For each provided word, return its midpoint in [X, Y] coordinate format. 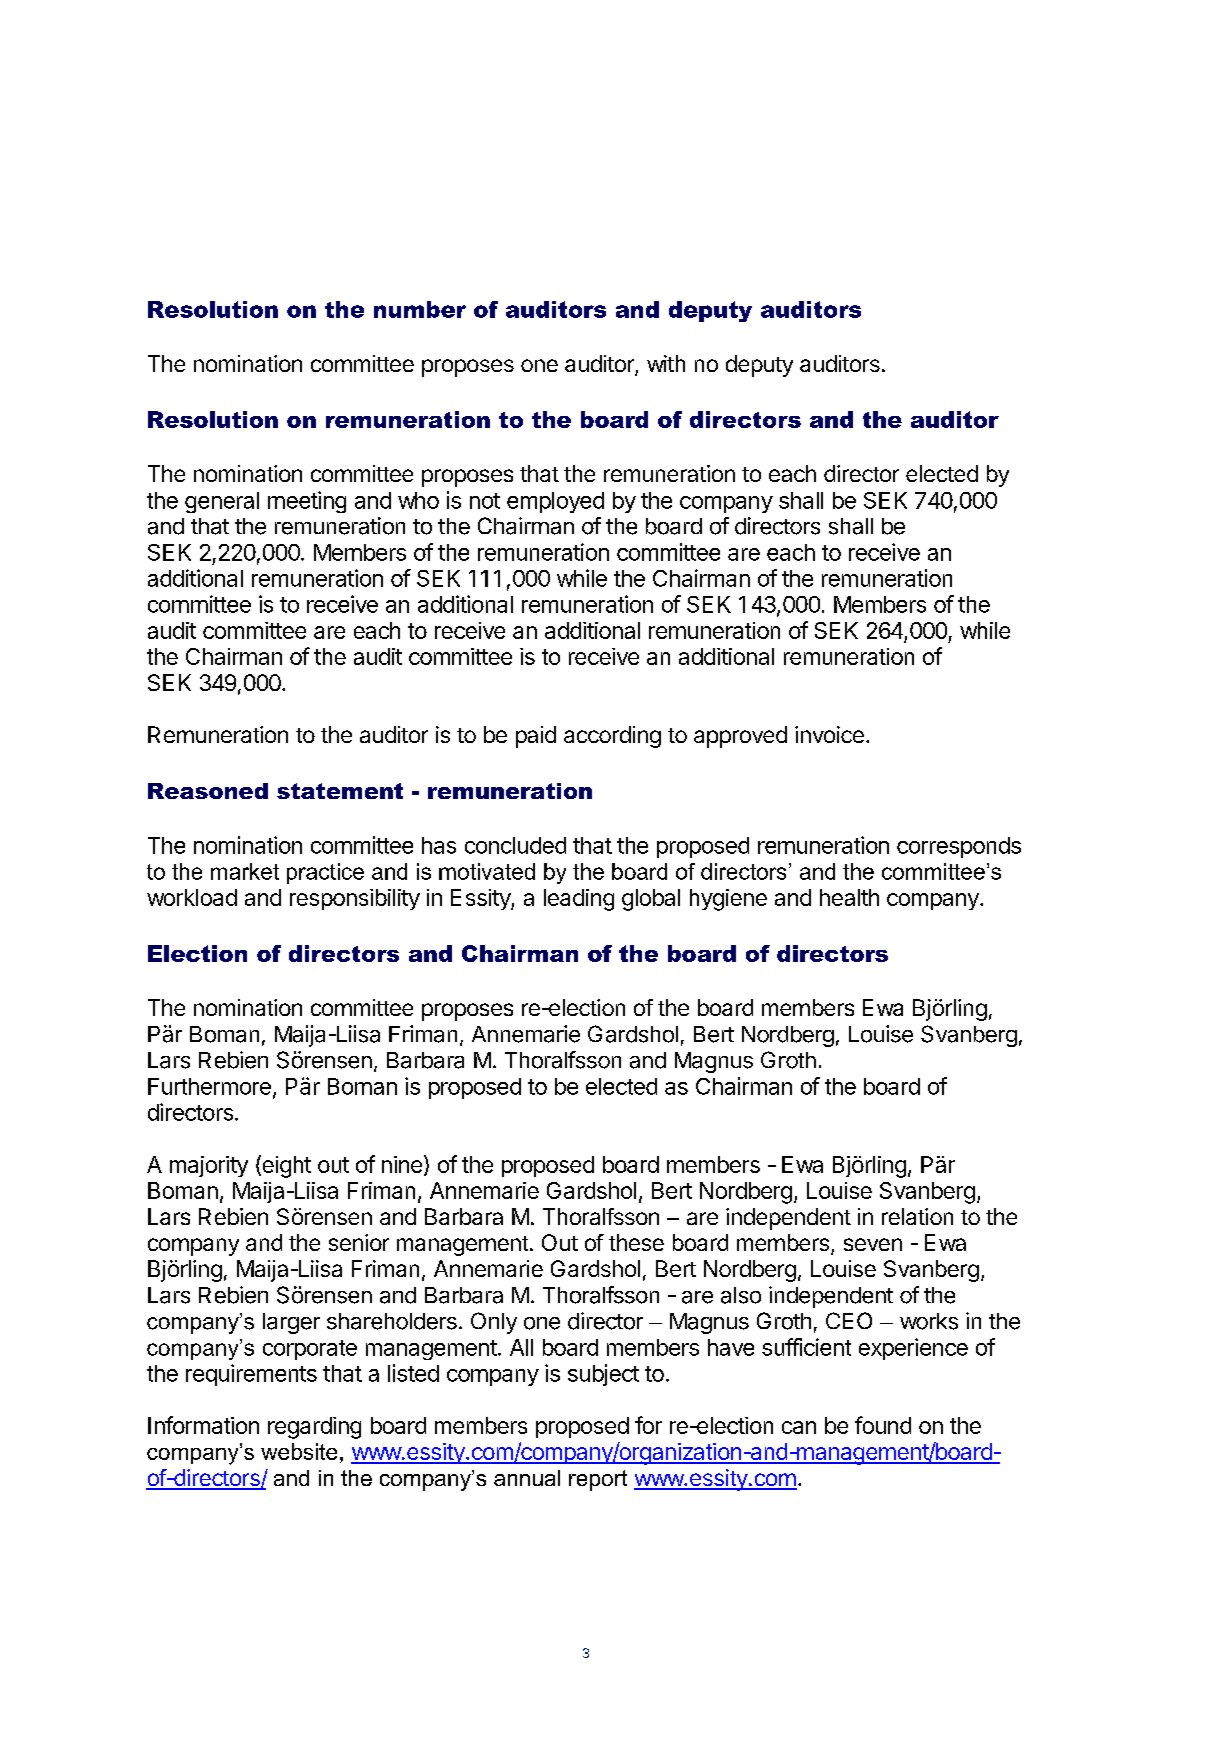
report [598, 1480]
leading [579, 900]
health [849, 897]
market [245, 871]
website [299, 1451]
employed [555, 502]
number [420, 309]
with [666, 363]
